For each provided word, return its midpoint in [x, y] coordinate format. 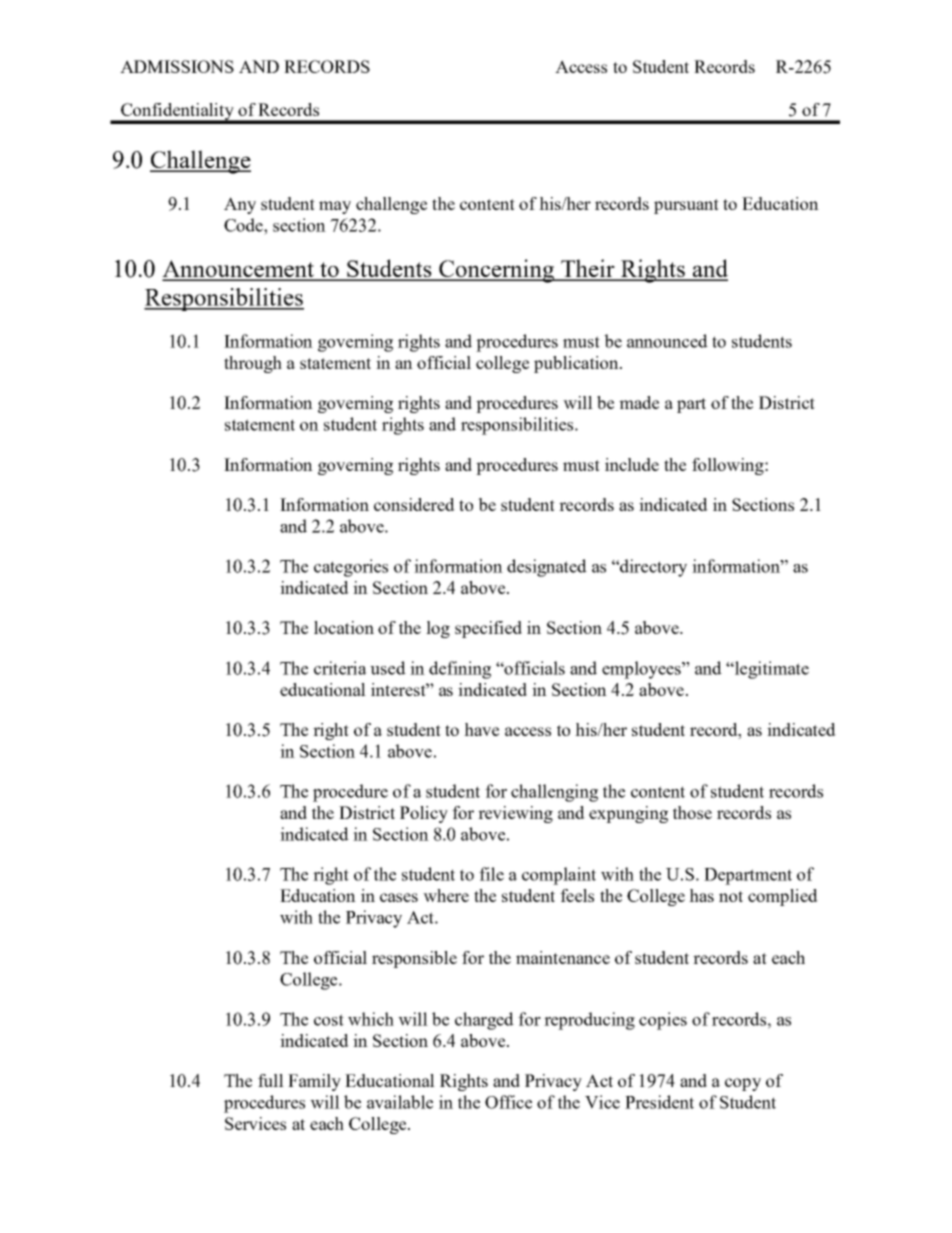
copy [743, 1084]
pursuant [686, 206]
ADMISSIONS [177, 66]
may [335, 207]
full [271, 1080]
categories [351, 568]
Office [508, 1102]
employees [642, 670]
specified [488, 629]
